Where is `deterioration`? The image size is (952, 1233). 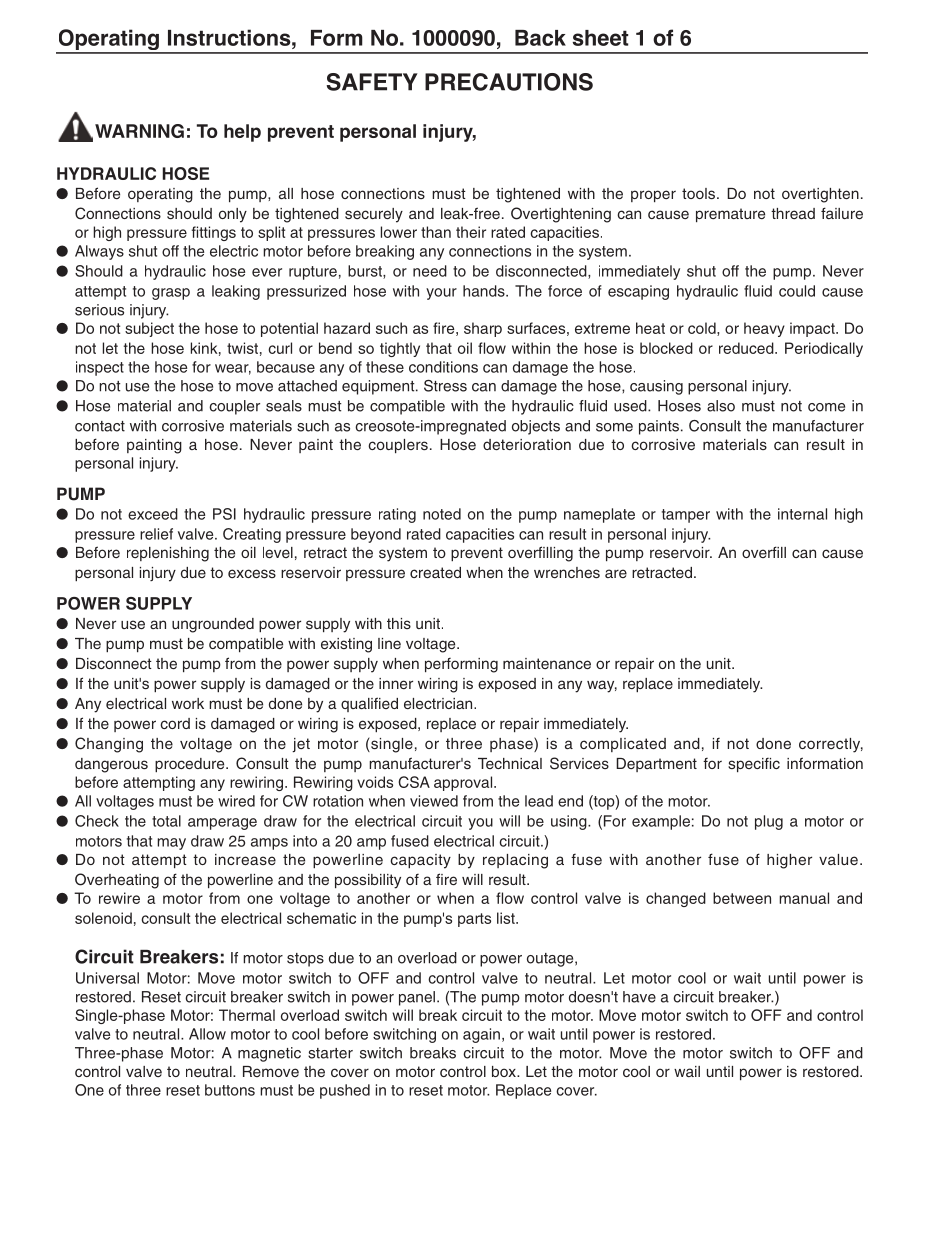
deterioration is located at coordinates (527, 444).
